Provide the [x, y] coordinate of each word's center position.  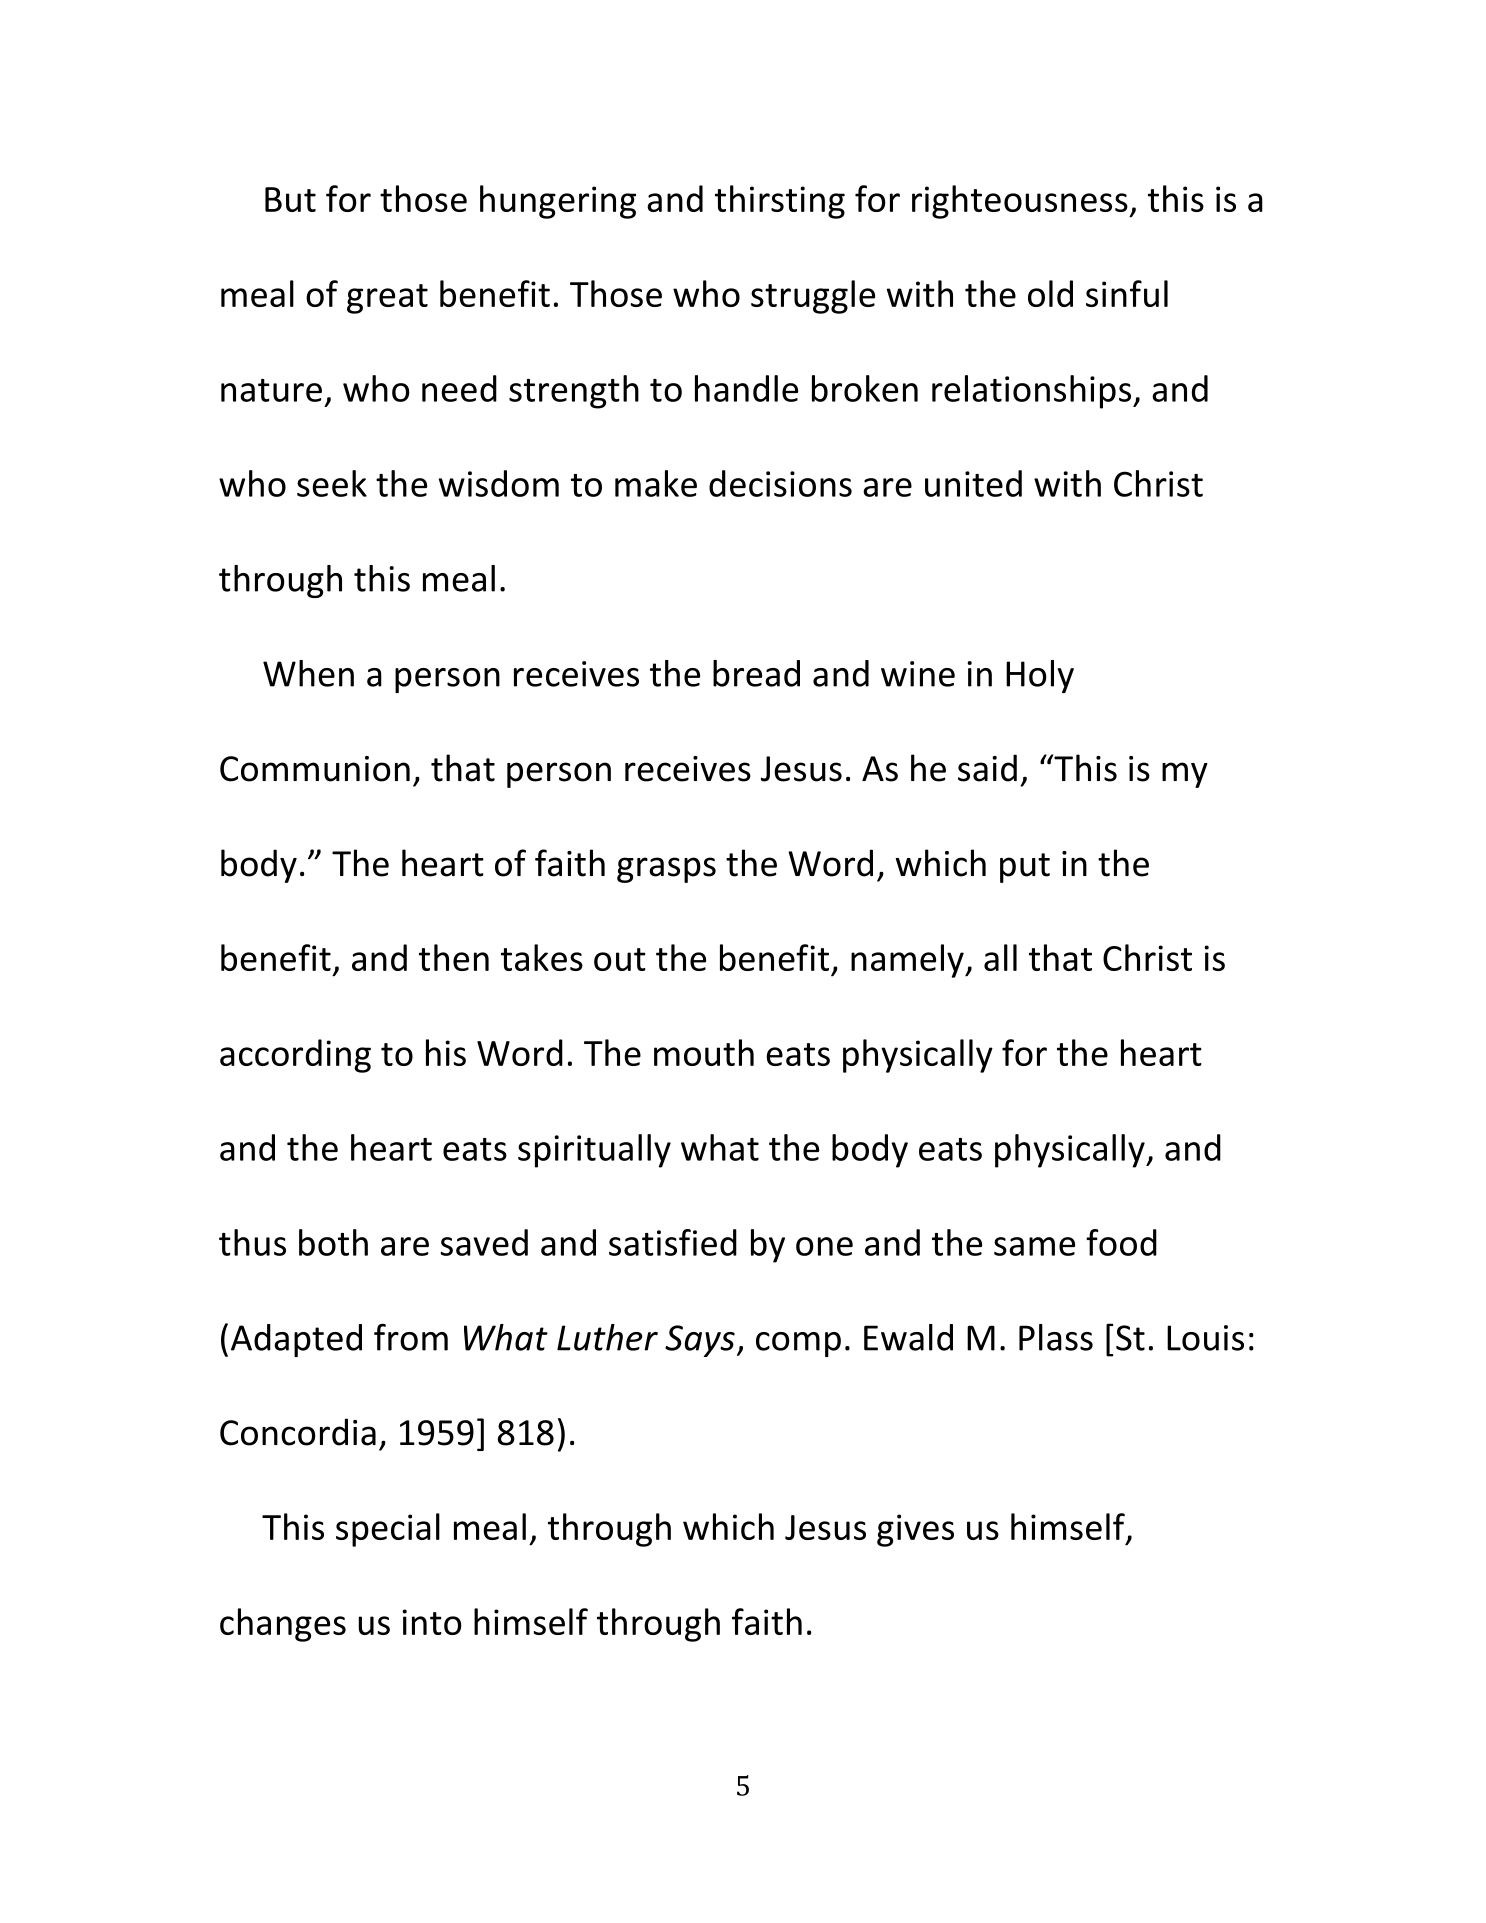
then [454, 957]
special [388, 1530]
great [387, 299]
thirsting [780, 202]
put [1025, 868]
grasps [666, 870]
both [333, 1242]
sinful [1127, 293]
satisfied [673, 1242]
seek [332, 483]
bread [756, 673]
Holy [1040, 676]
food [1121, 1242]
